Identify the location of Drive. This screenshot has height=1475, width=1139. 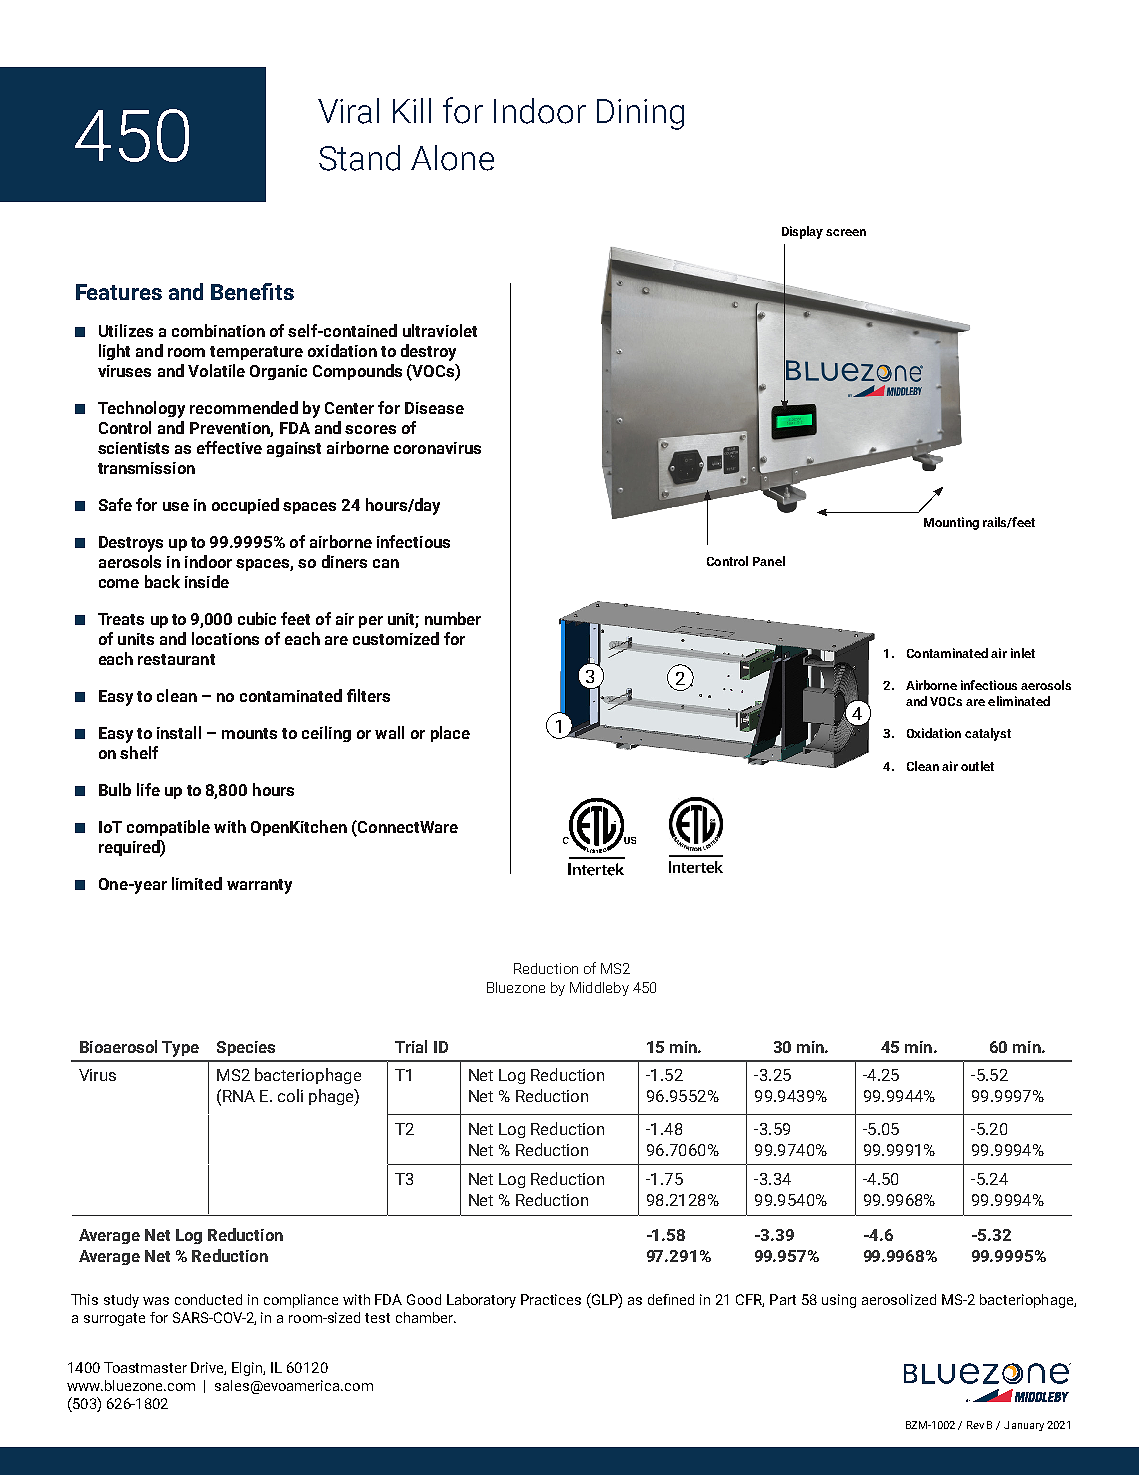
(208, 1368).
